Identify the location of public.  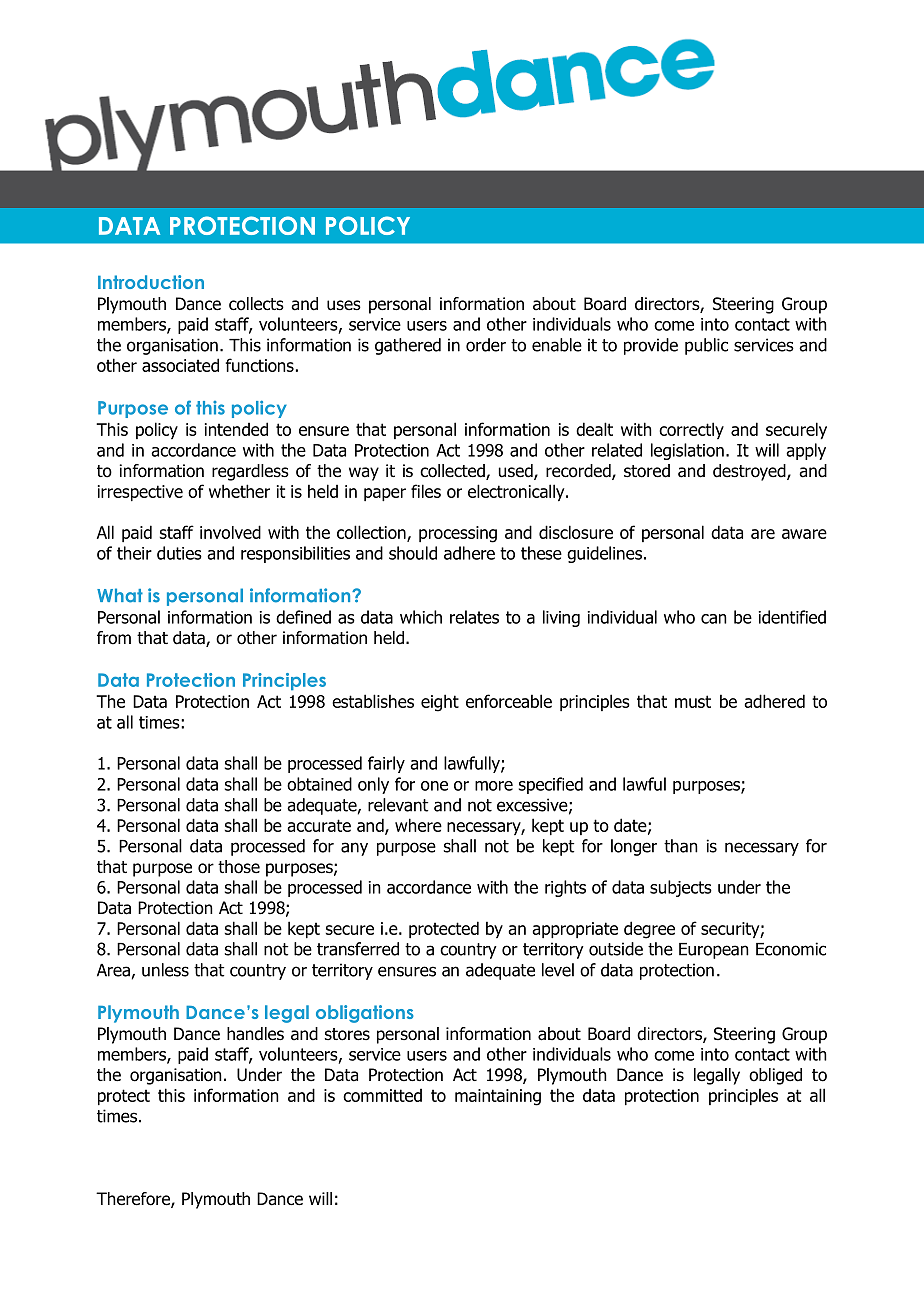
(706, 346).
